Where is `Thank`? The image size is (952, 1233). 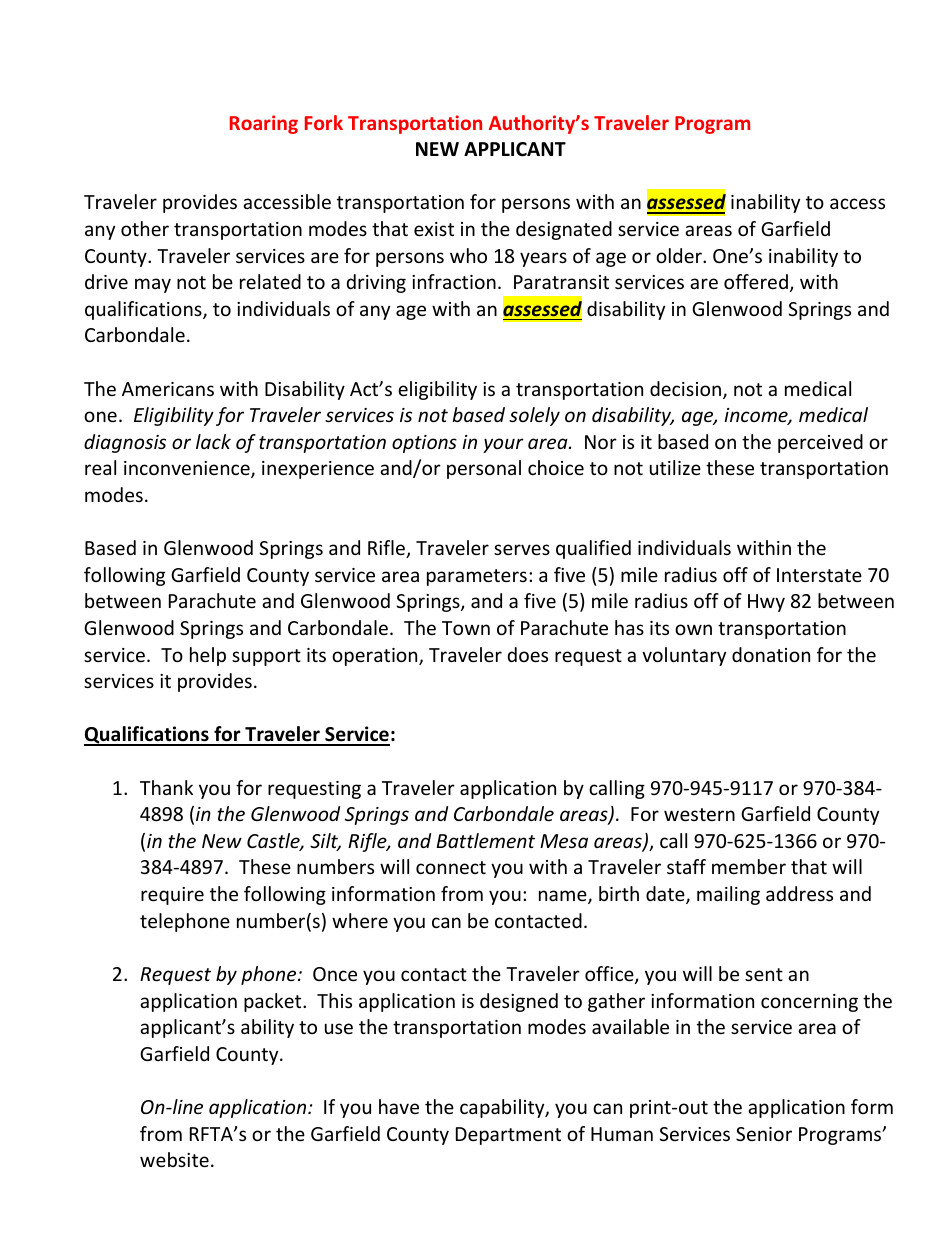
Thank is located at coordinates (166, 787).
